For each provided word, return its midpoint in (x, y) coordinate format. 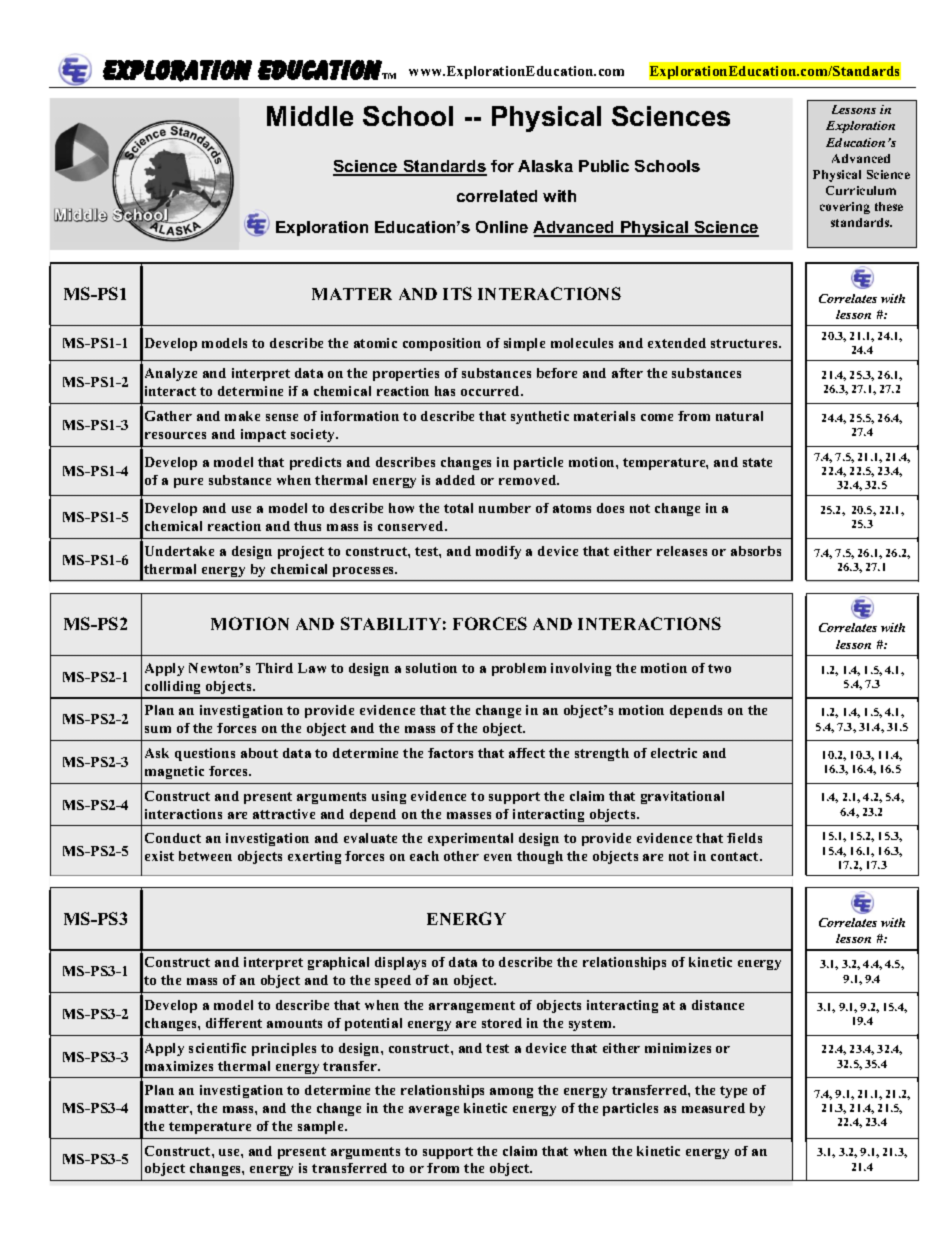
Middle (310, 116)
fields (744, 838)
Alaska (545, 166)
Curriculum (861, 190)
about (259, 753)
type (733, 1092)
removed (529, 480)
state (757, 462)
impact (263, 435)
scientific (217, 1048)
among (511, 1093)
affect (527, 753)
